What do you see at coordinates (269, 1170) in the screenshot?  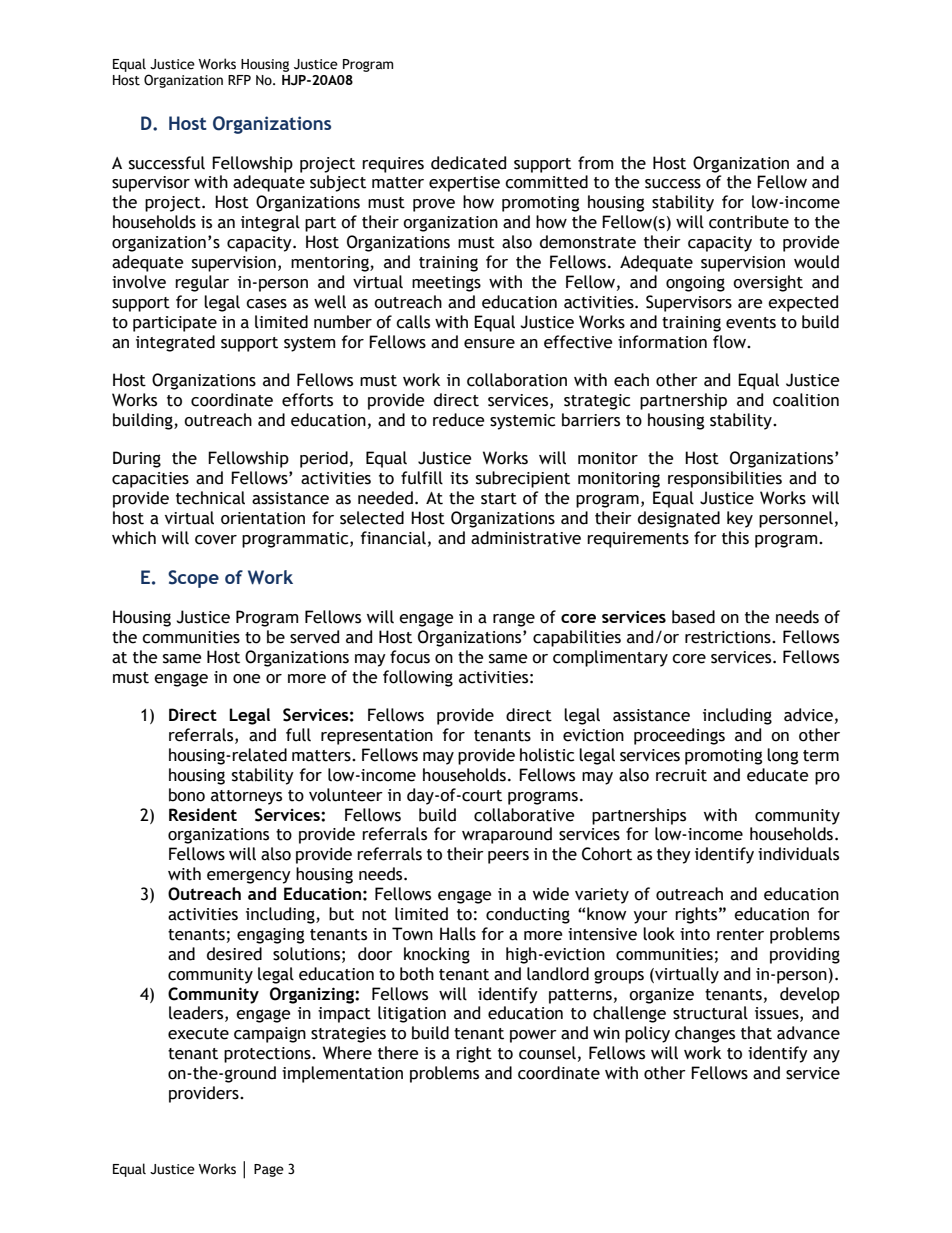 I see `Page` at bounding box center [269, 1170].
